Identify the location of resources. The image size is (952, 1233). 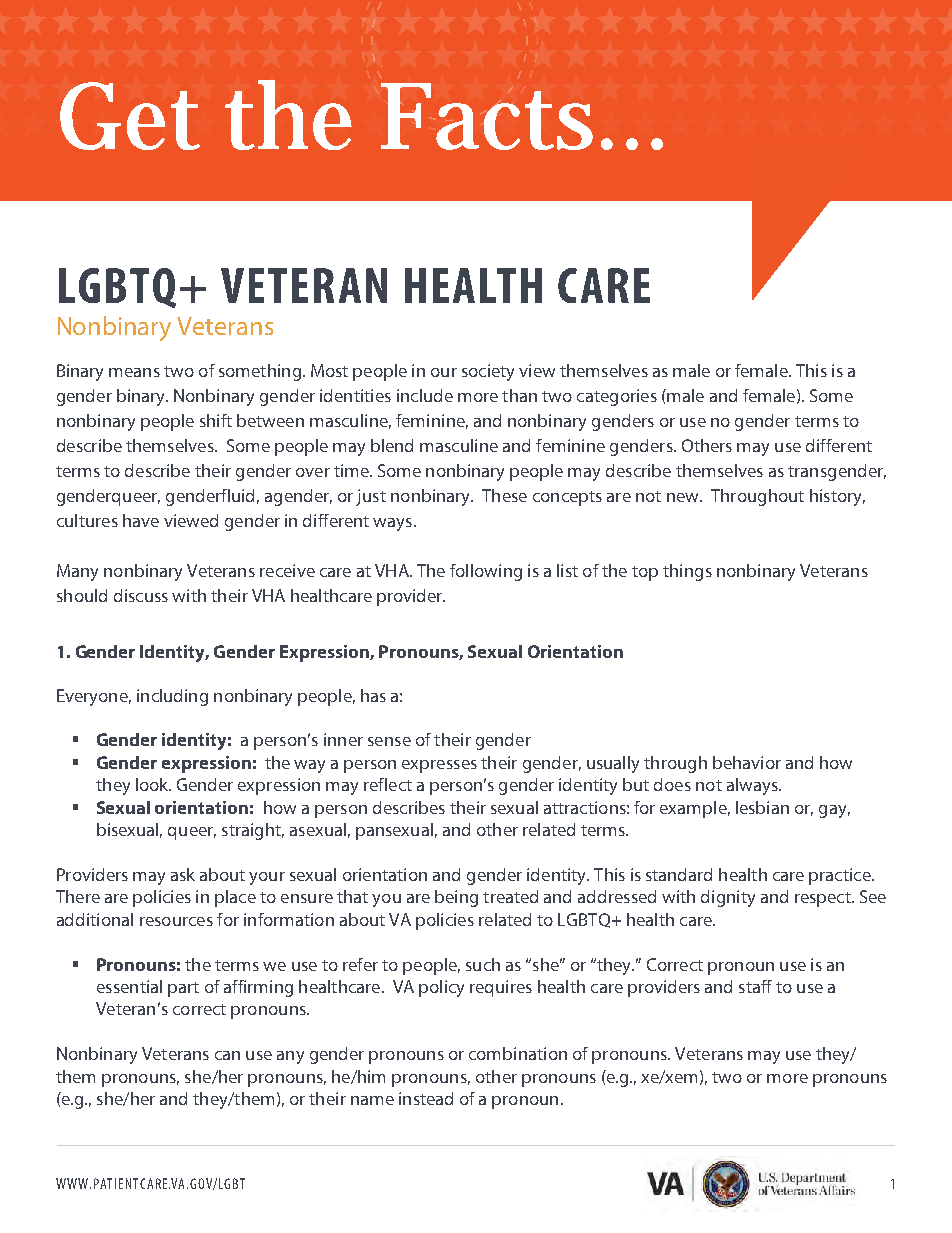
(176, 921).
